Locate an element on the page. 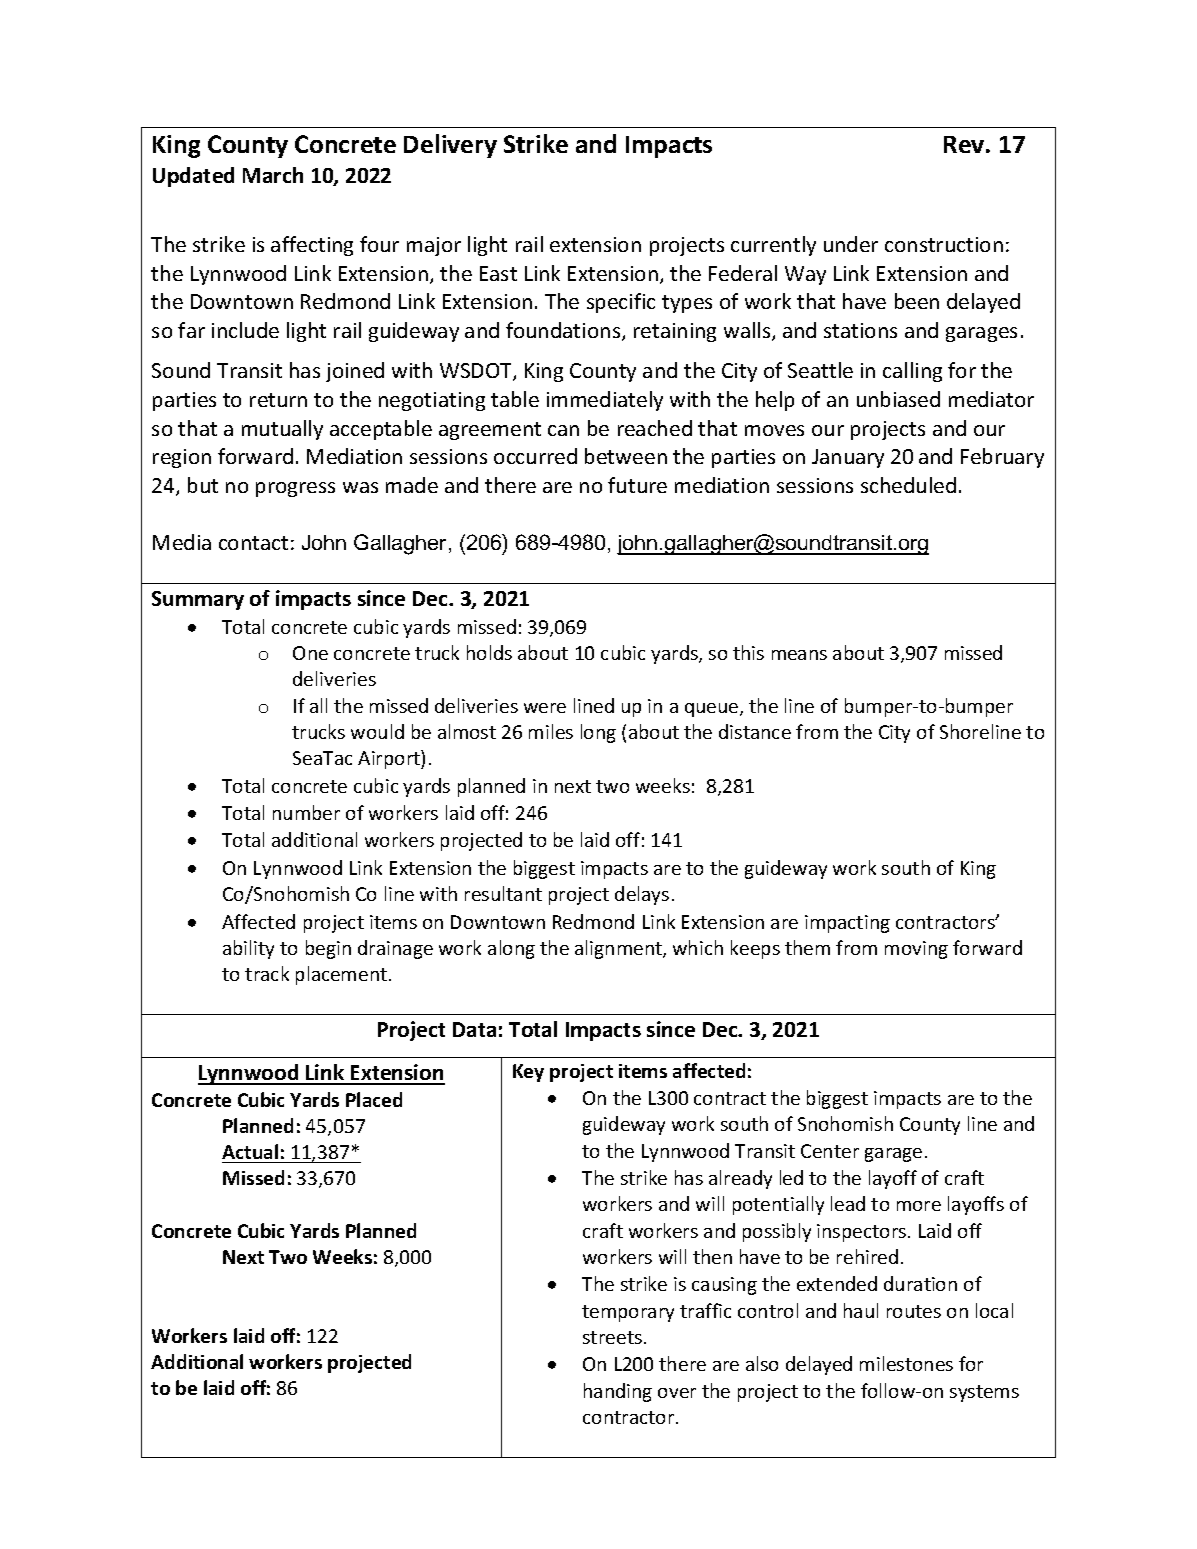  were is located at coordinates (545, 708).
